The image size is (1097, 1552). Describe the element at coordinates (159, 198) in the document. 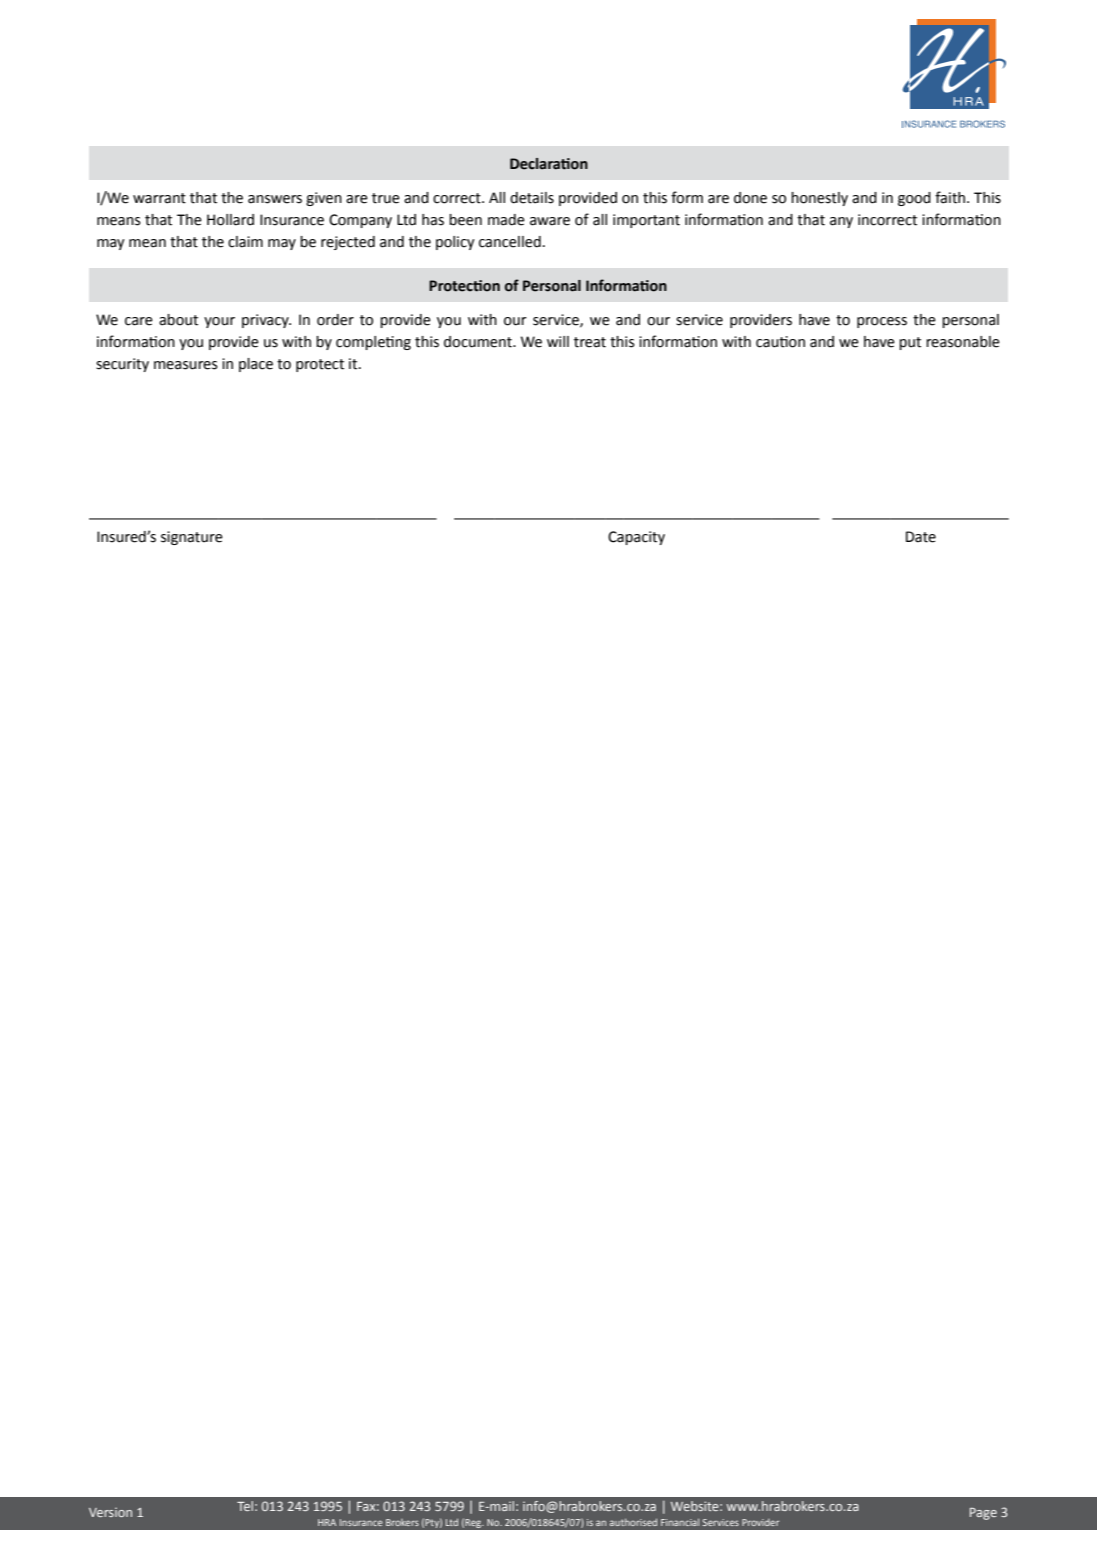

I see `warrant` at that location.
